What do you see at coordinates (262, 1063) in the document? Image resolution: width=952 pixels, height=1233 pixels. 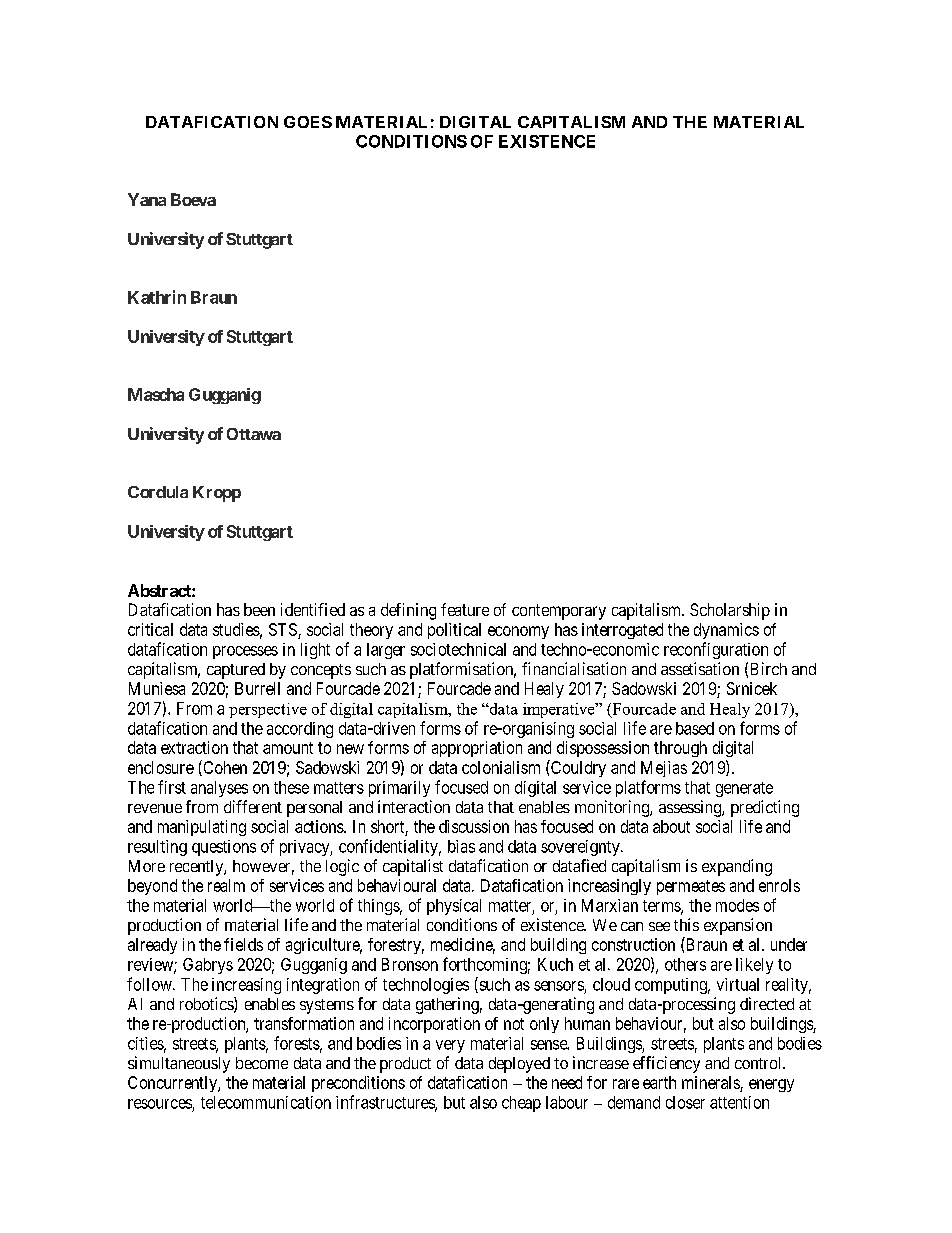 I see `become` at bounding box center [262, 1063].
